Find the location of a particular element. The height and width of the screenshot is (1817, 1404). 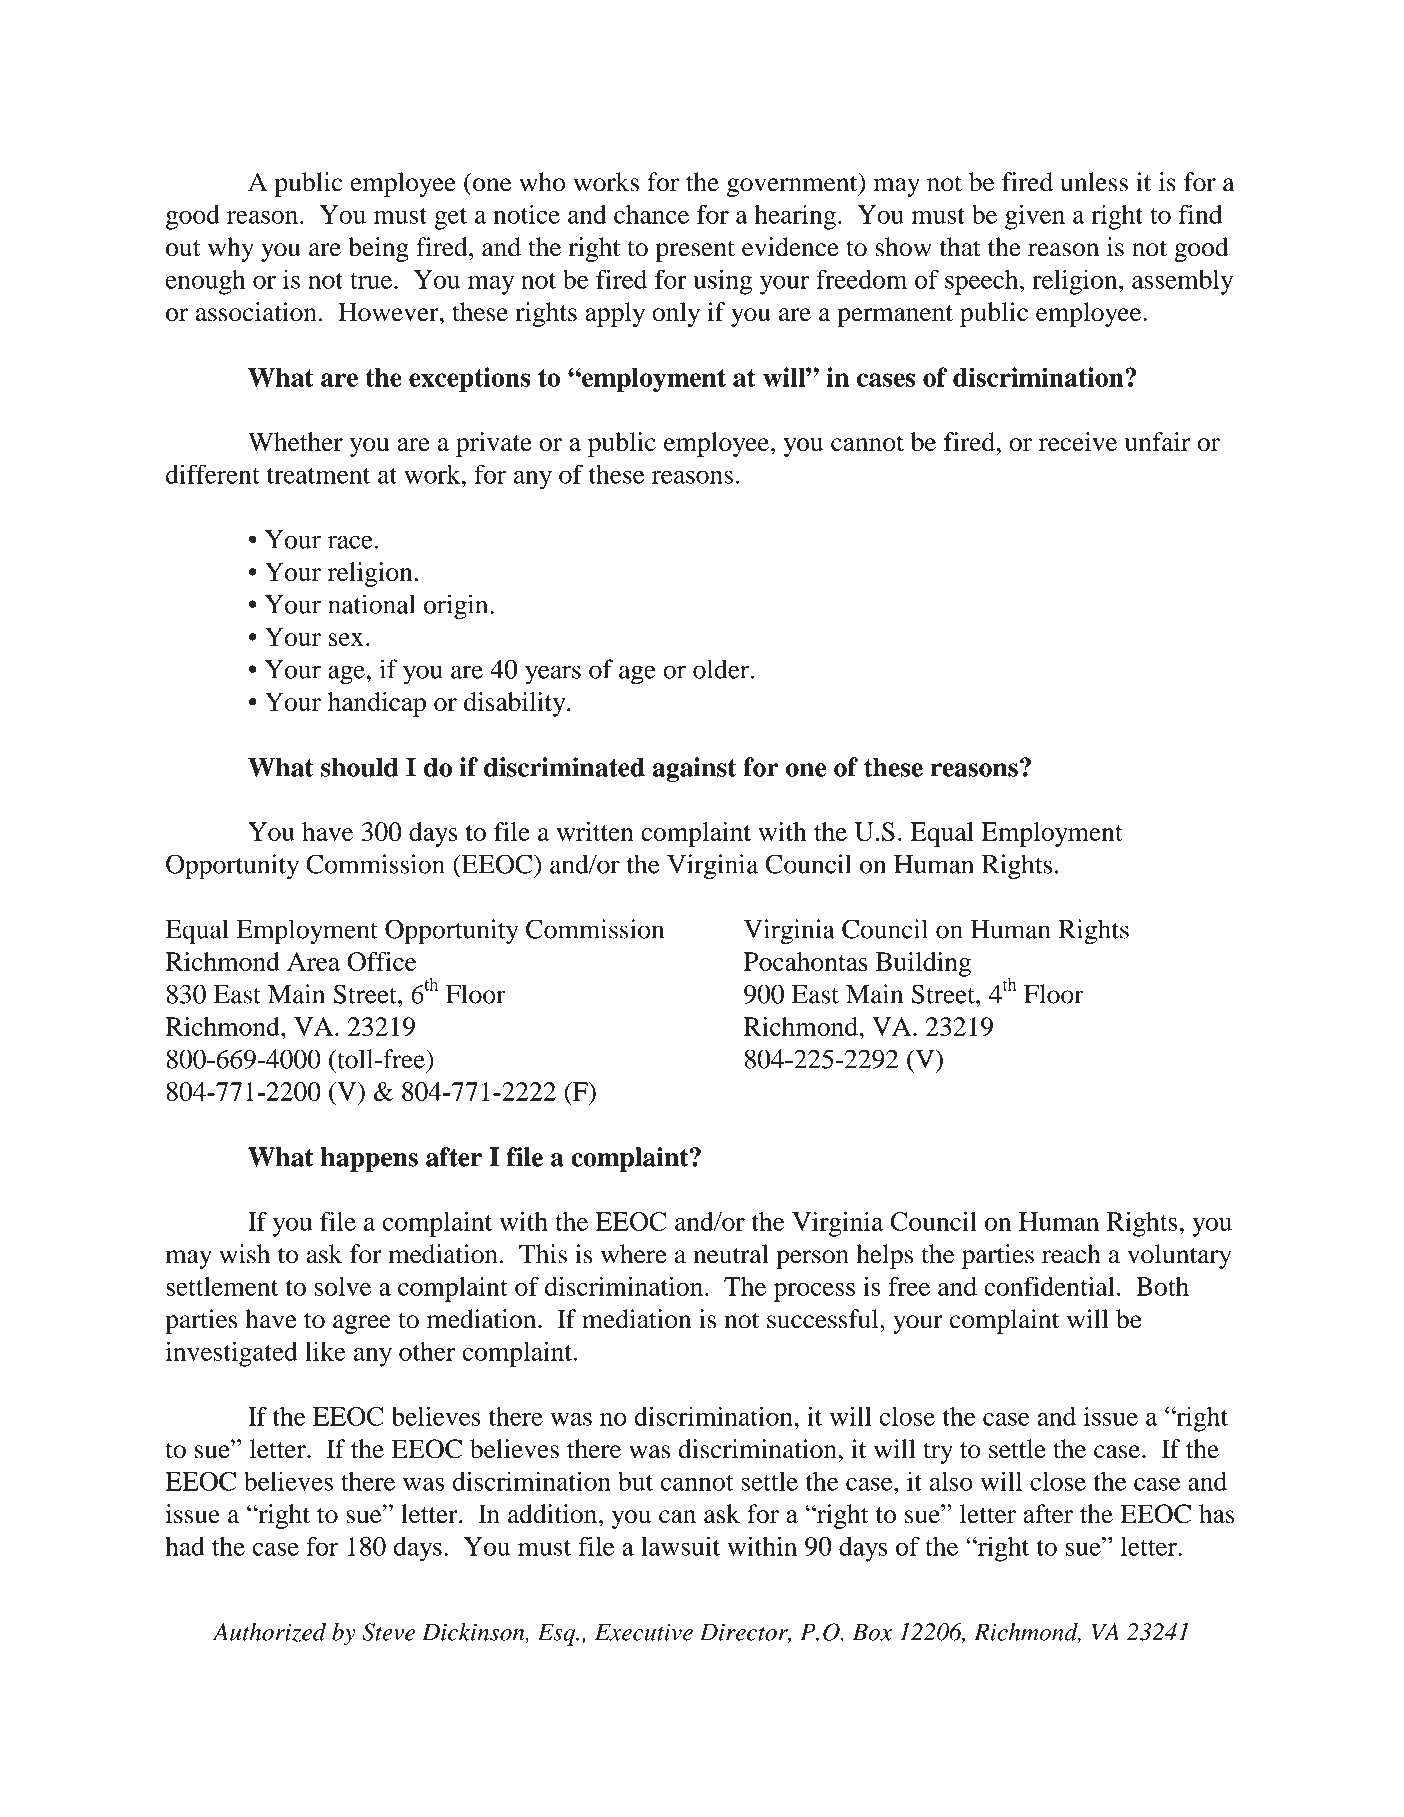

reach is located at coordinates (1071, 1254).
